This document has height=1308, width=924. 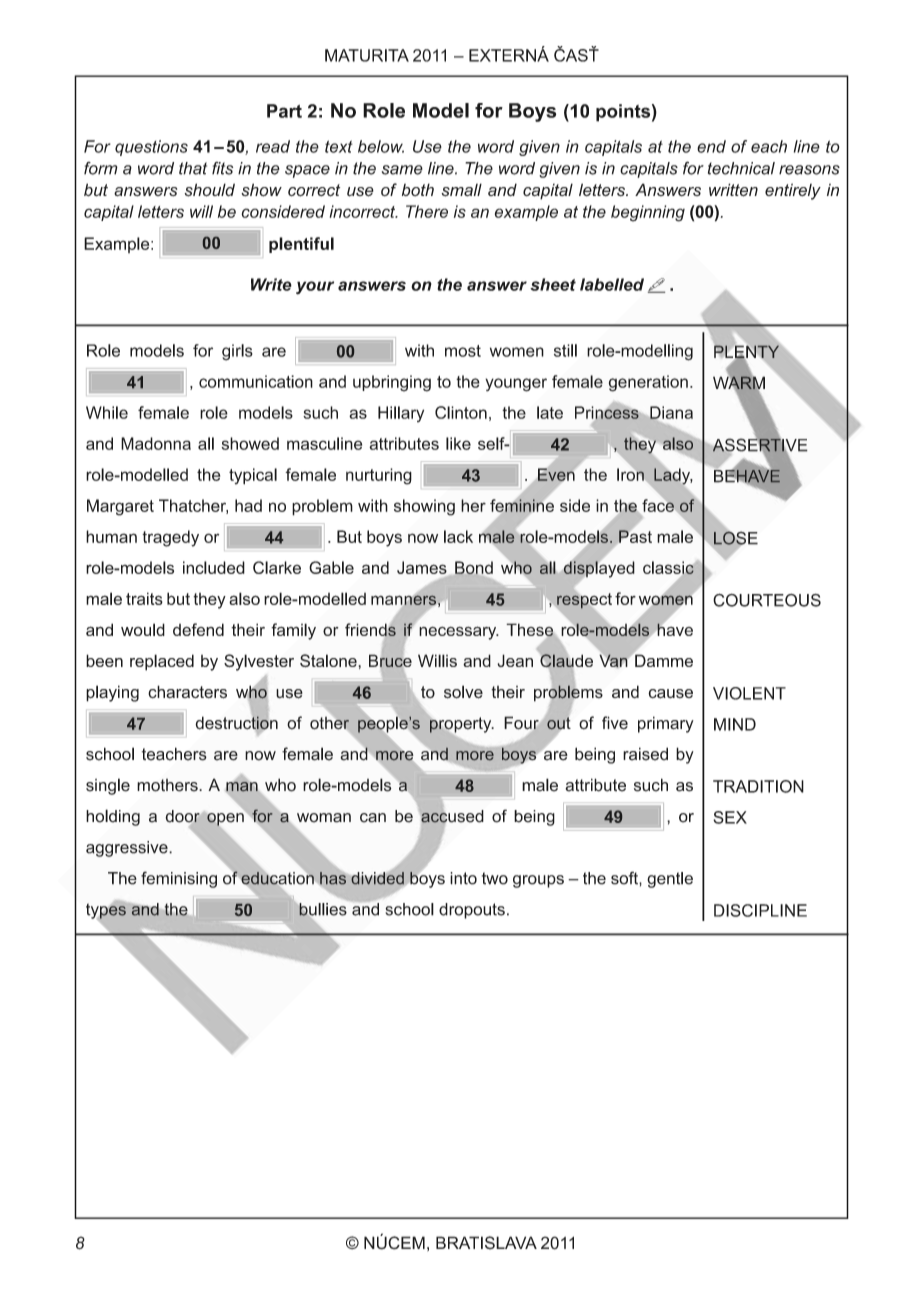 I want to click on word, so click(x=496, y=146).
